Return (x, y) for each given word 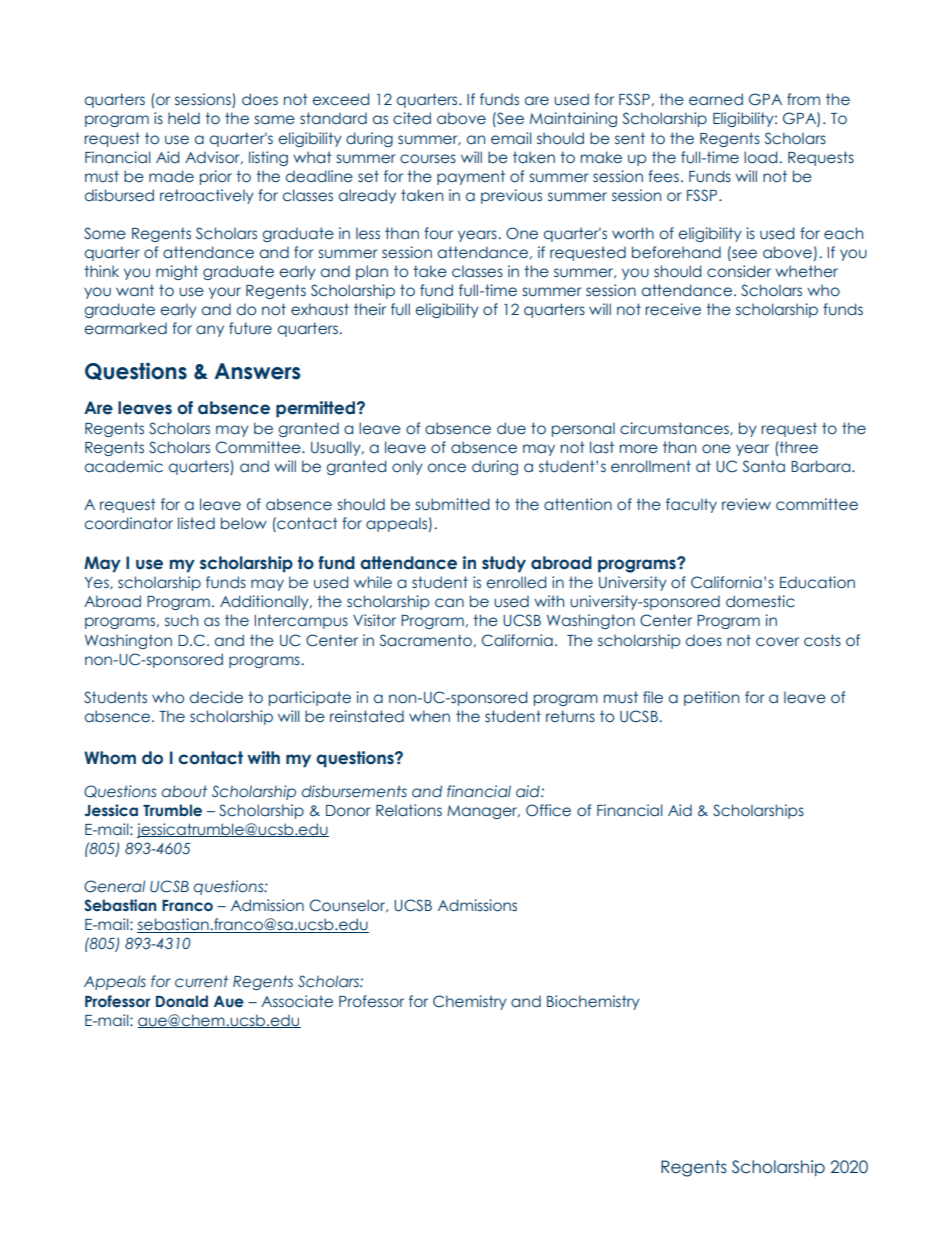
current (201, 981)
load (760, 157)
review (746, 504)
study (504, 564)
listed (196, 523)
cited (412, 118)
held (184, 118)
